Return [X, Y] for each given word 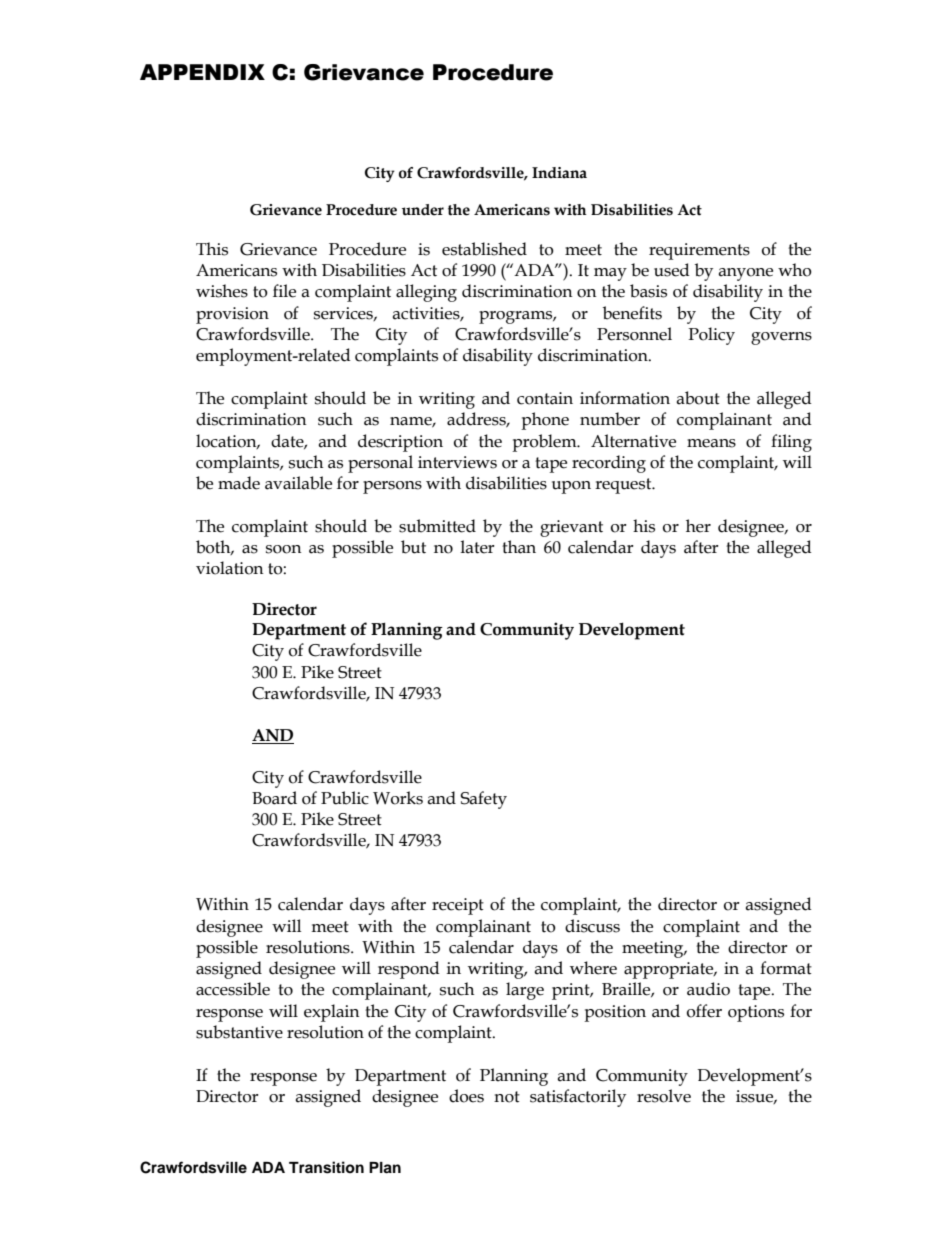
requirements [699, 251]
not [507, 1097]
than [519, 547]
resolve [664, 1096]
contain [545, 398]
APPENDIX [202, 72]
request [624, 486]
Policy [711, 336]
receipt [458, 906]
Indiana [559, 173]
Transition [326, 1167]
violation [230, 568]
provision [232, 315]
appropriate [670, 970]
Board [274, 798]
